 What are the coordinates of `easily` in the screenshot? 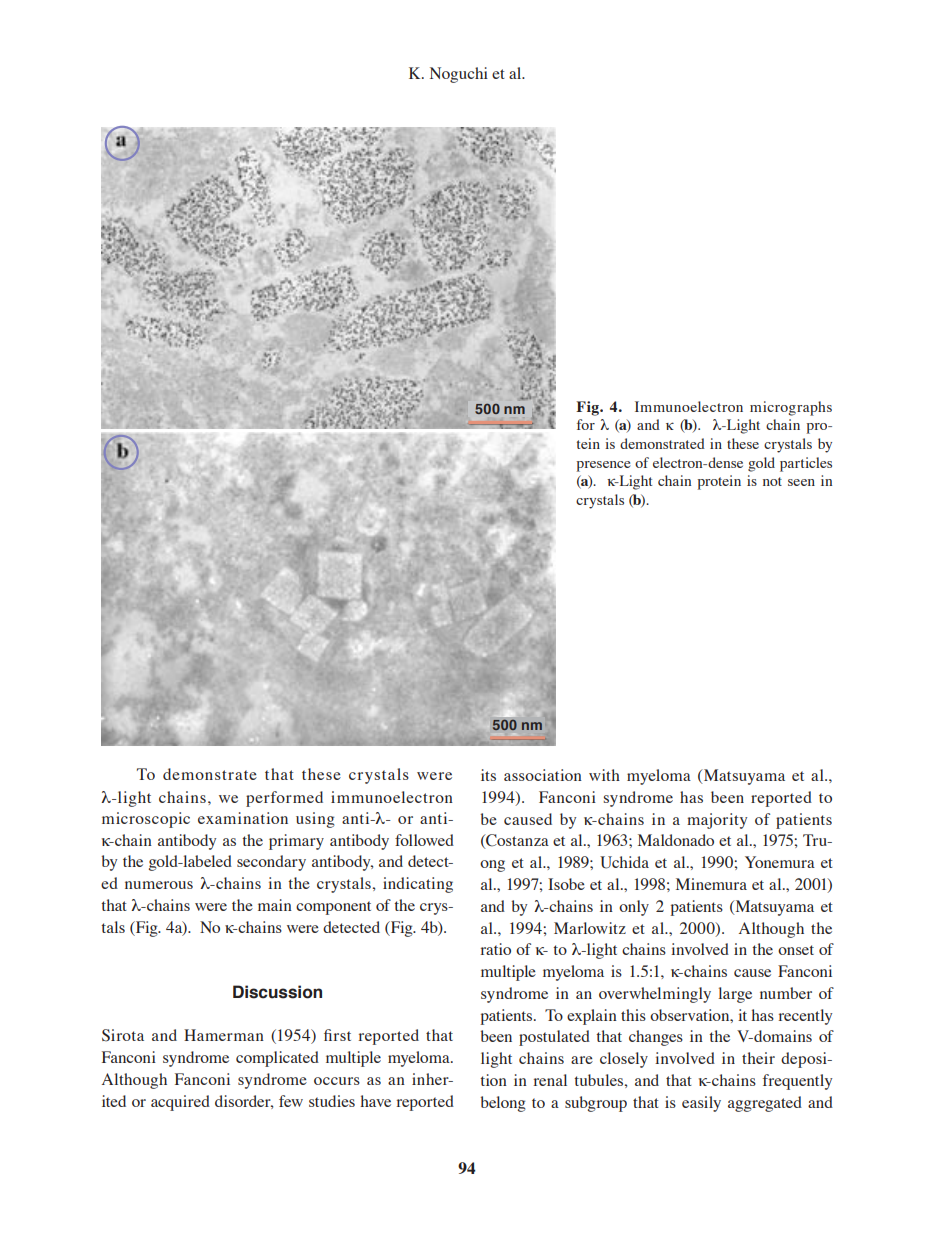 It's located at (701, 1104).
